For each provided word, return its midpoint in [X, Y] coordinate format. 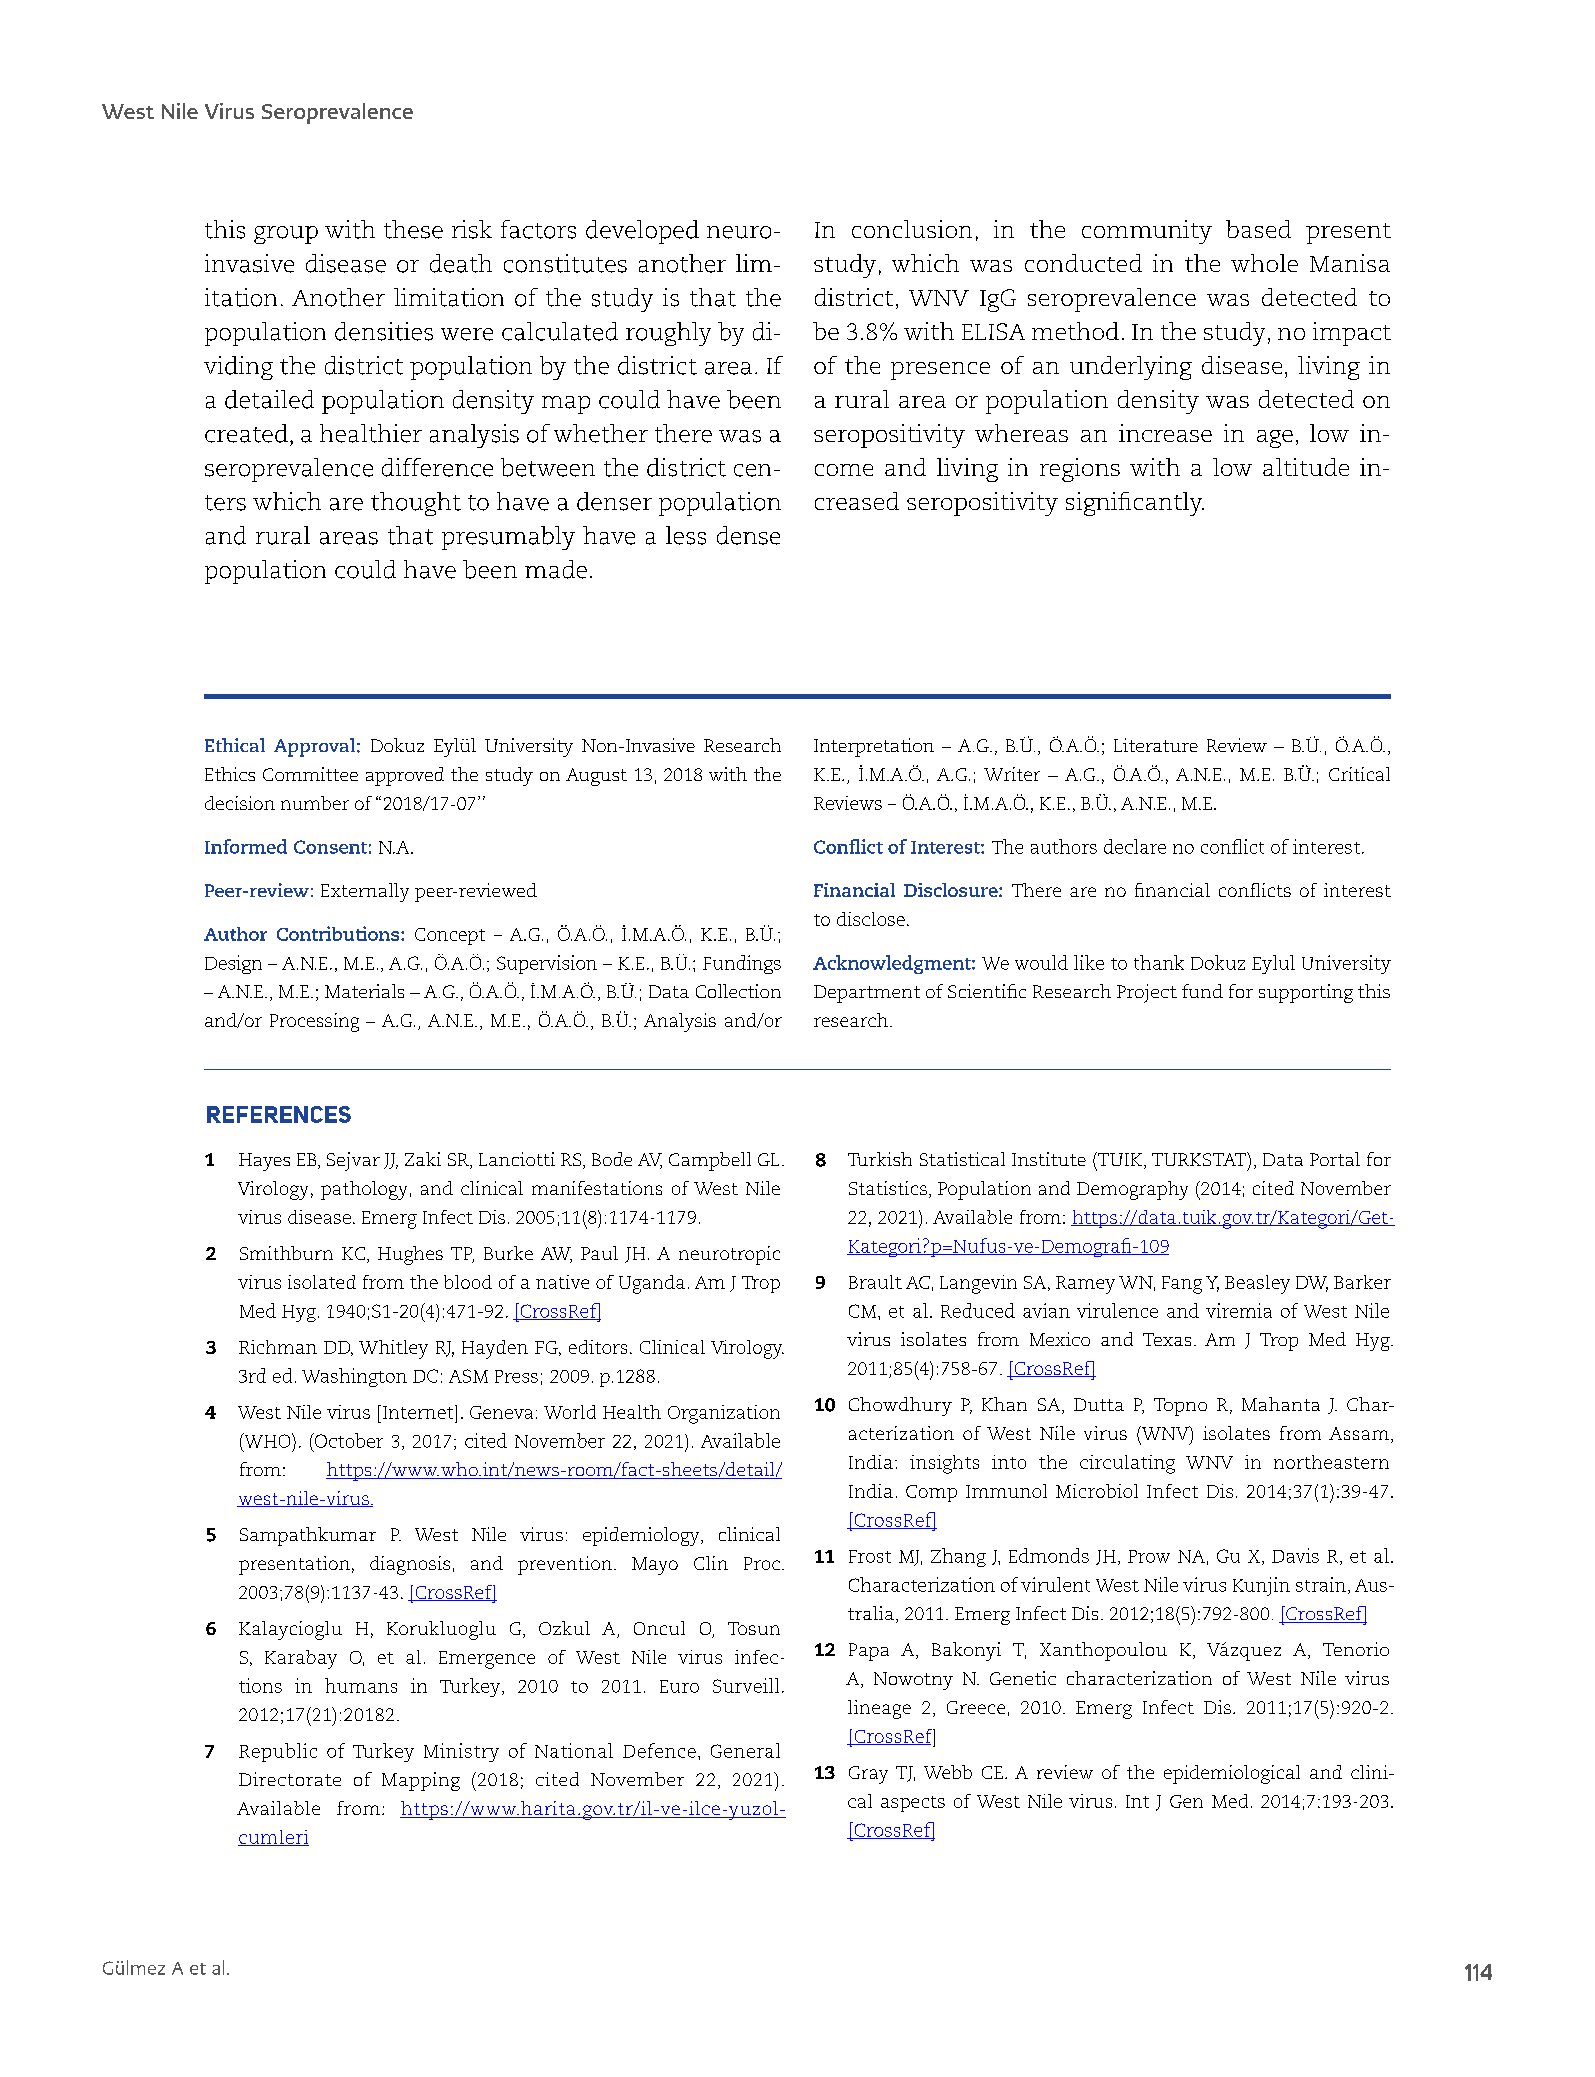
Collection [738, 991]
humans [361, 1685]
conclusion [912, 229]
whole [1264, 263]
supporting [1306, 993]
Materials [364, 991]
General [745, 1750]
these [413, 229]
